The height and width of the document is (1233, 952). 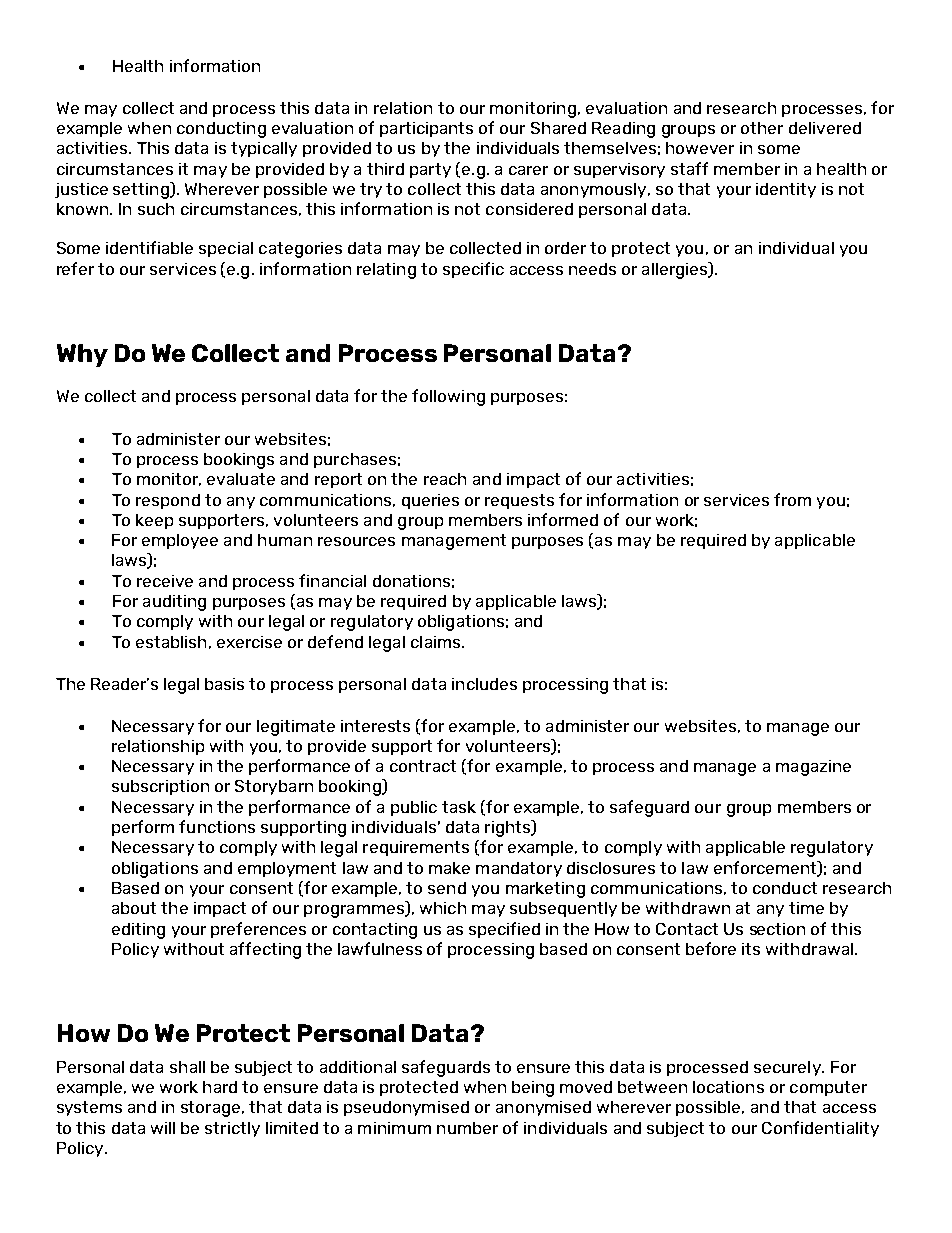 What do you see at coordinates (82, 355) in the document?
I see `Why` at bounding box center [82, 355].
